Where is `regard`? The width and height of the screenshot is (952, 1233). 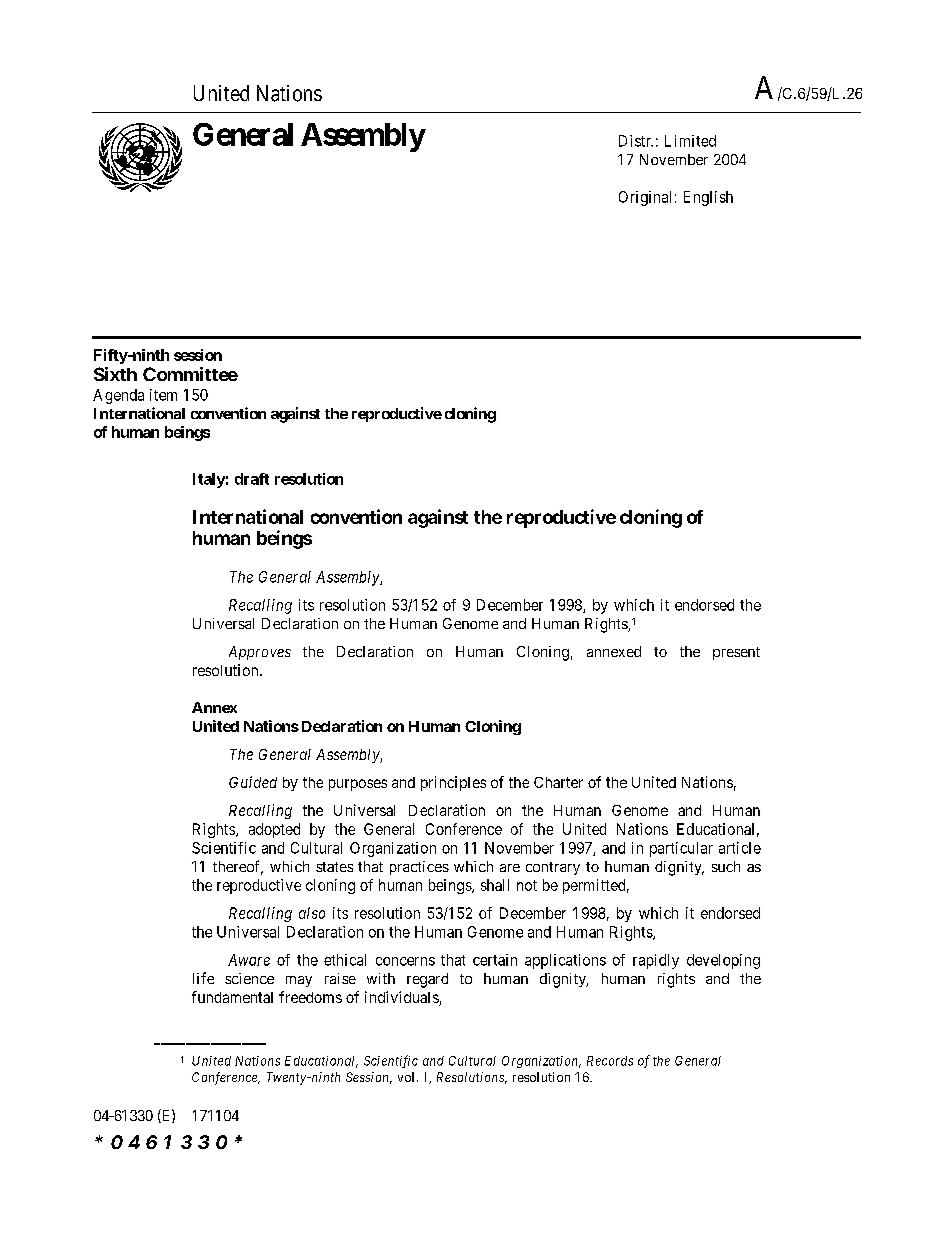 regard is located at coordinates (427, 980).
